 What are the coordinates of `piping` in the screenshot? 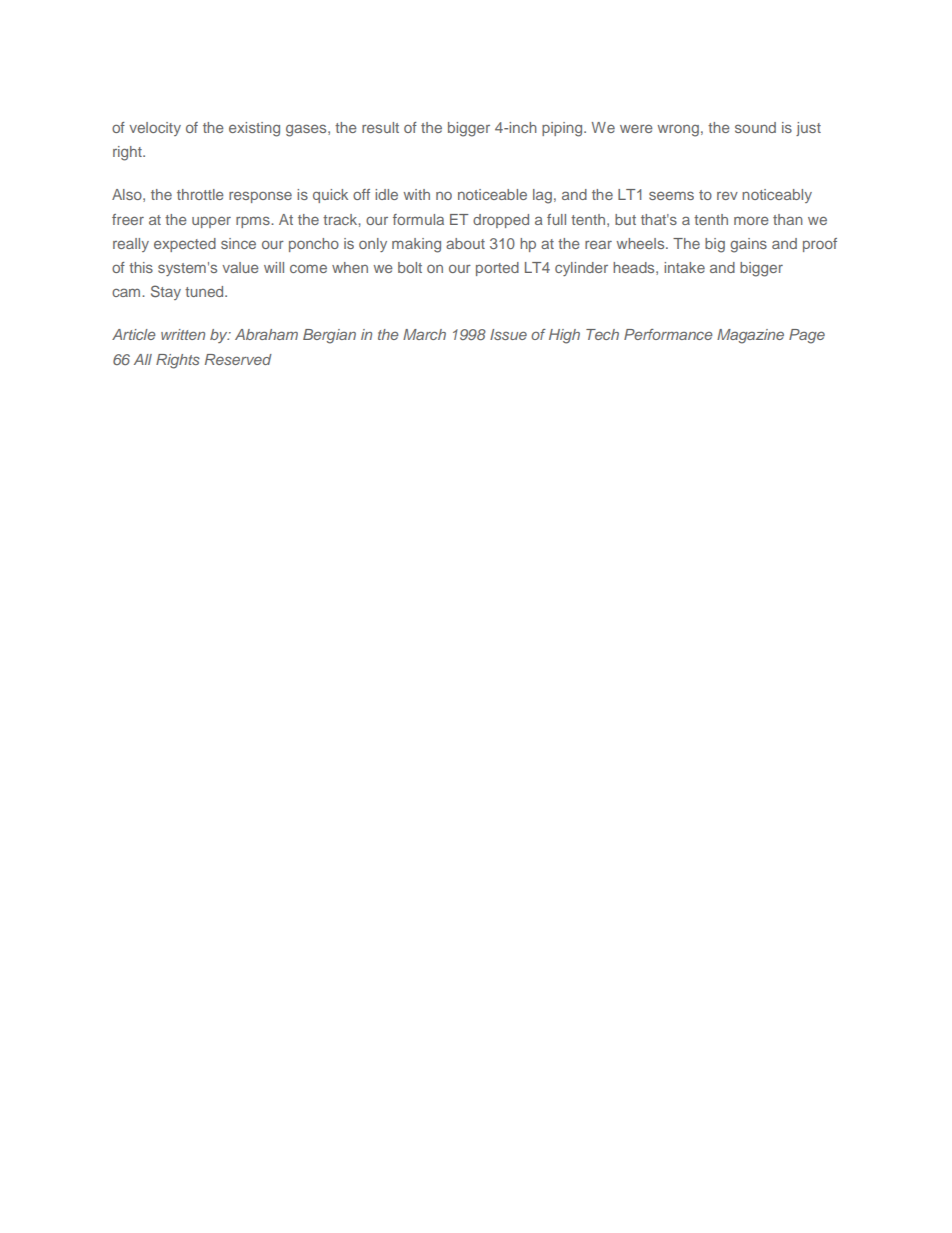 It's located at (563, 129).
